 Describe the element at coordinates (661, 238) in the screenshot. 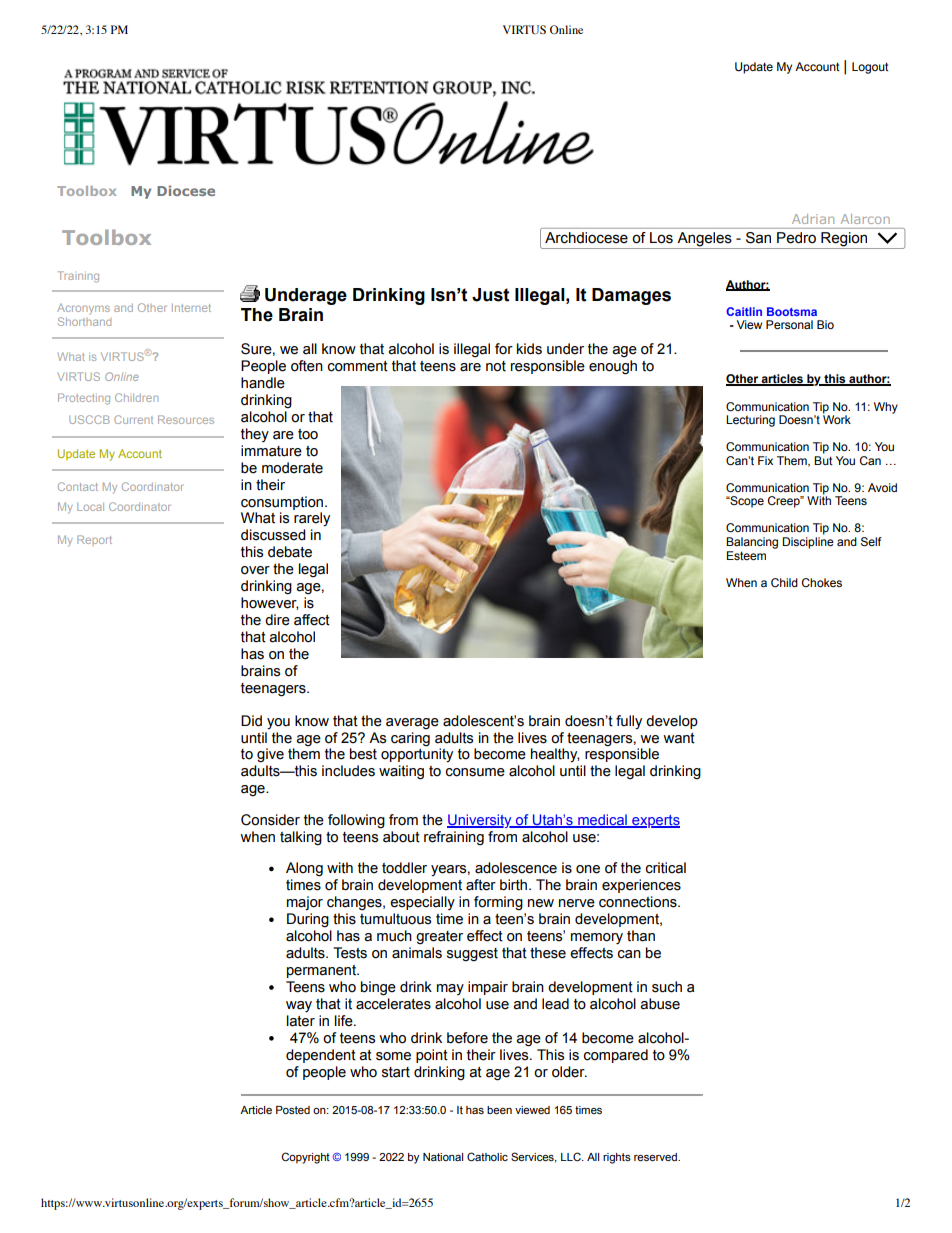

I see `Los` at that location.
